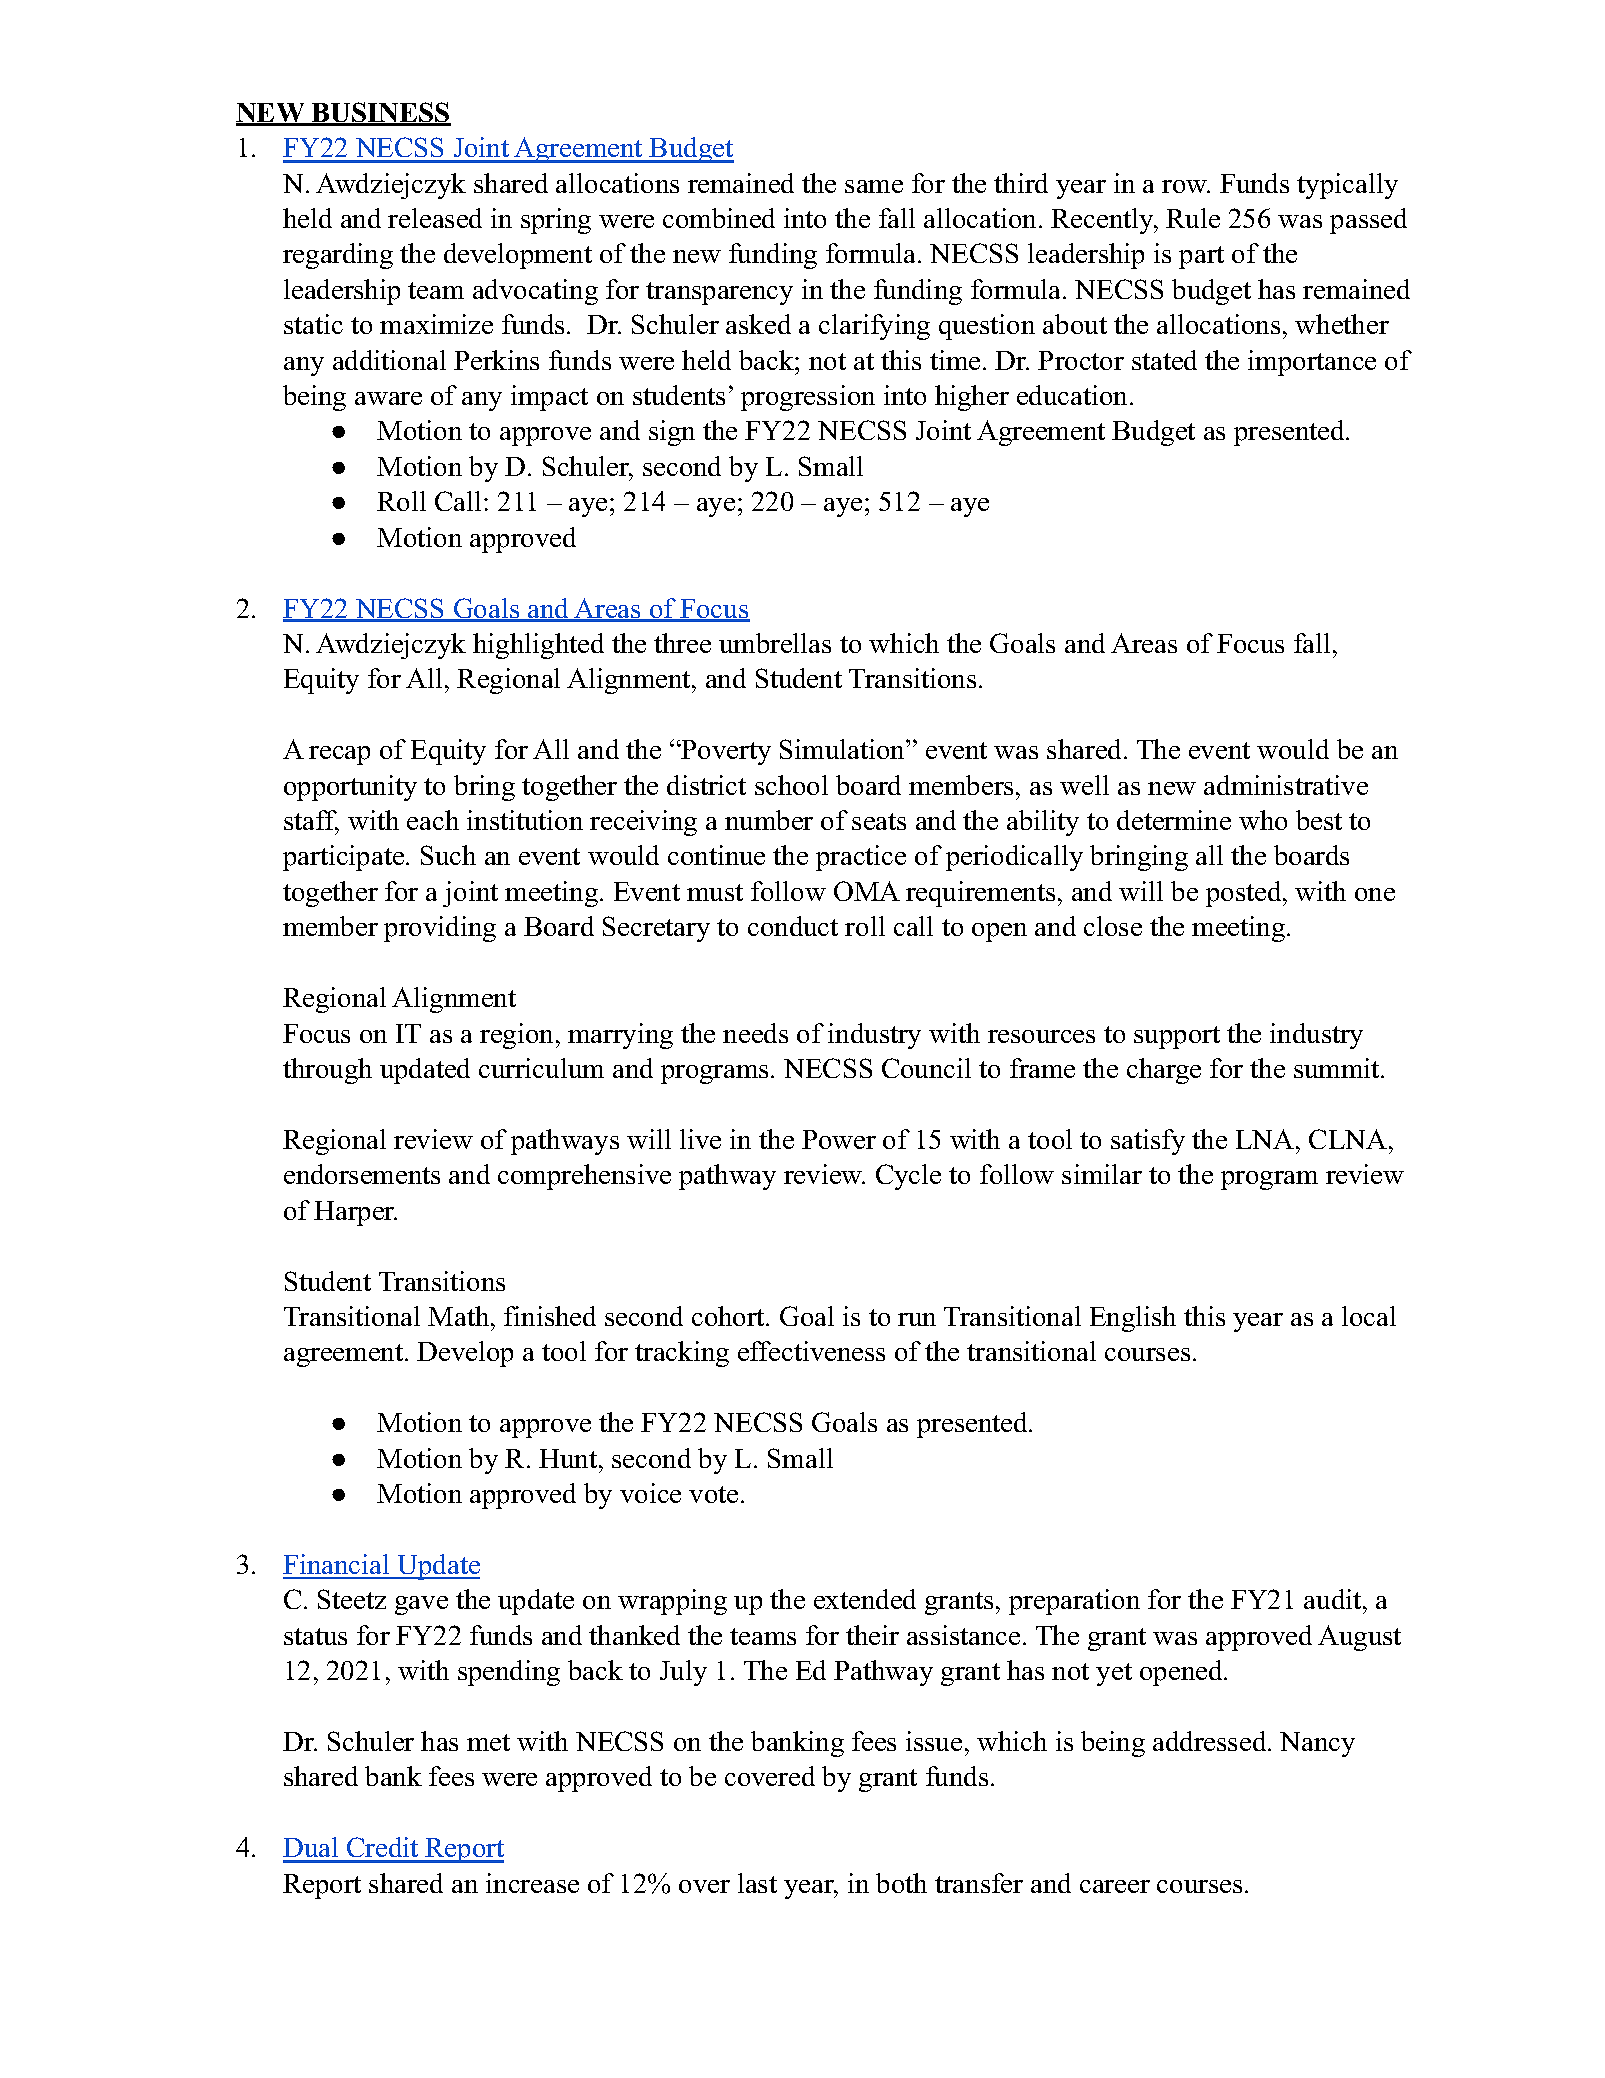 The image size is (1605, 2078). Describe the element at coordinates (532, 1883) in the document. I see `increase` at that location.
